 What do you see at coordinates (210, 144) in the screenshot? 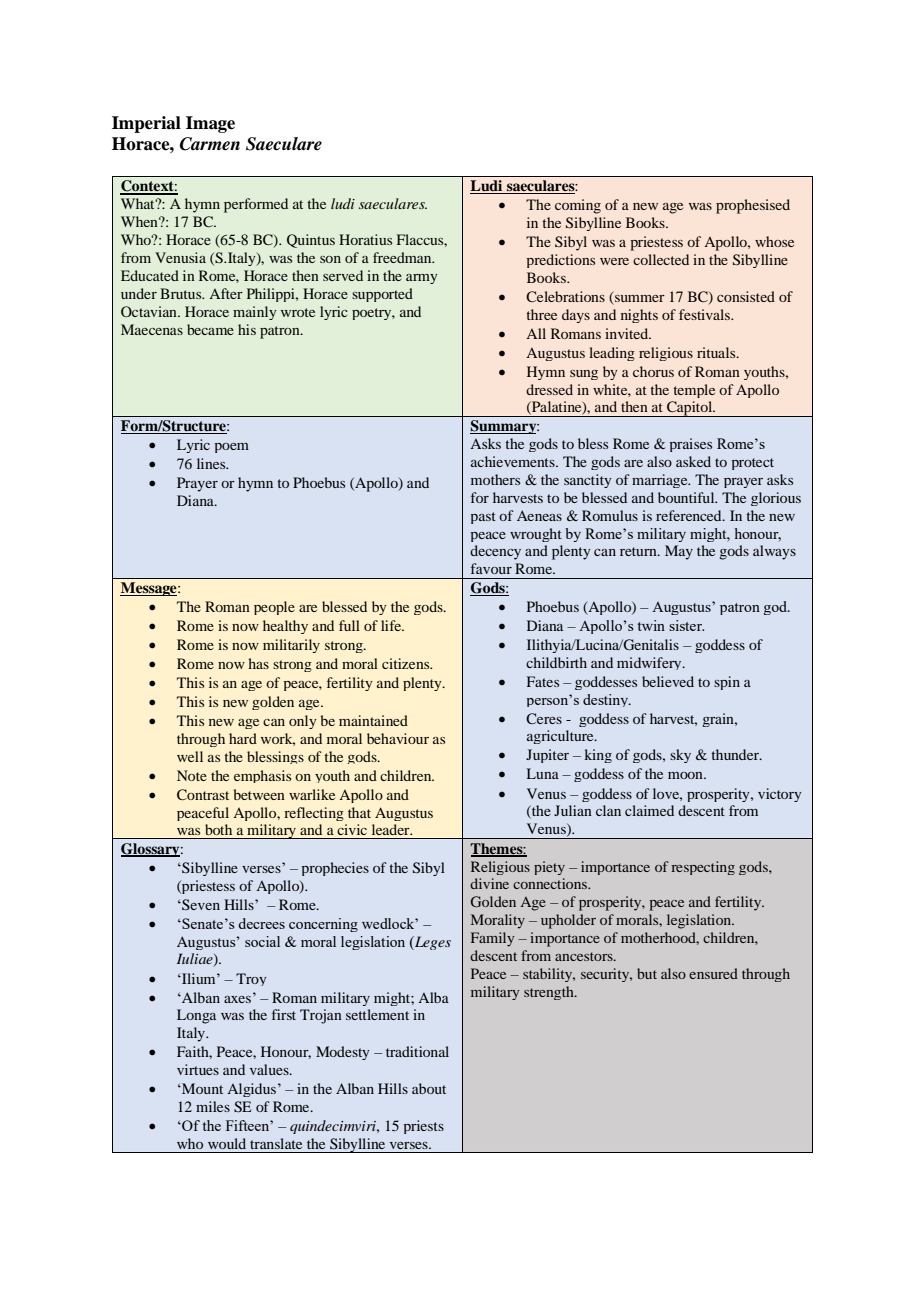
I see `Carmen` at bounding box center [210, 144].
